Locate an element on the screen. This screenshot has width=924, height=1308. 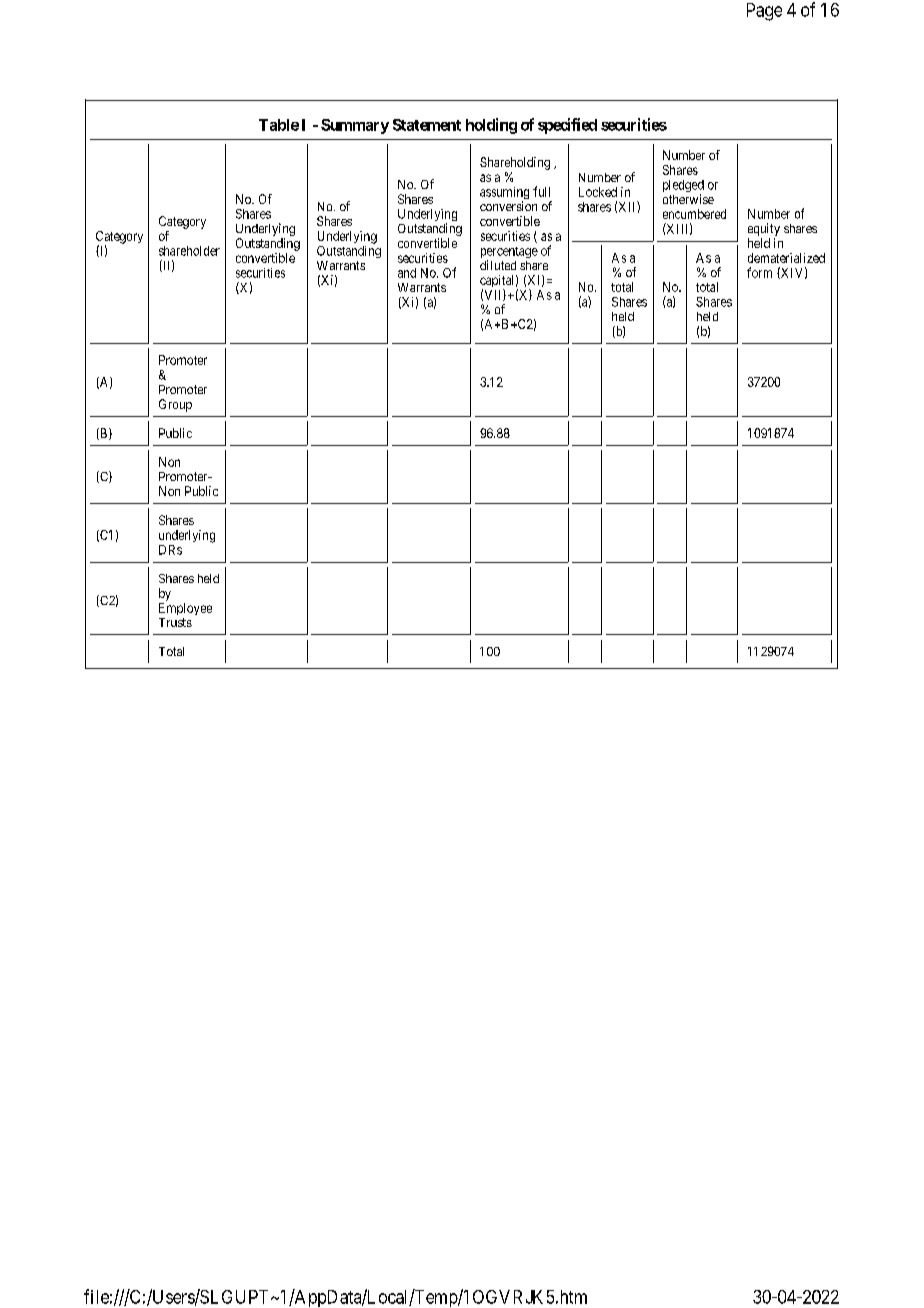
Summary is located at coordinates (355, 126).
